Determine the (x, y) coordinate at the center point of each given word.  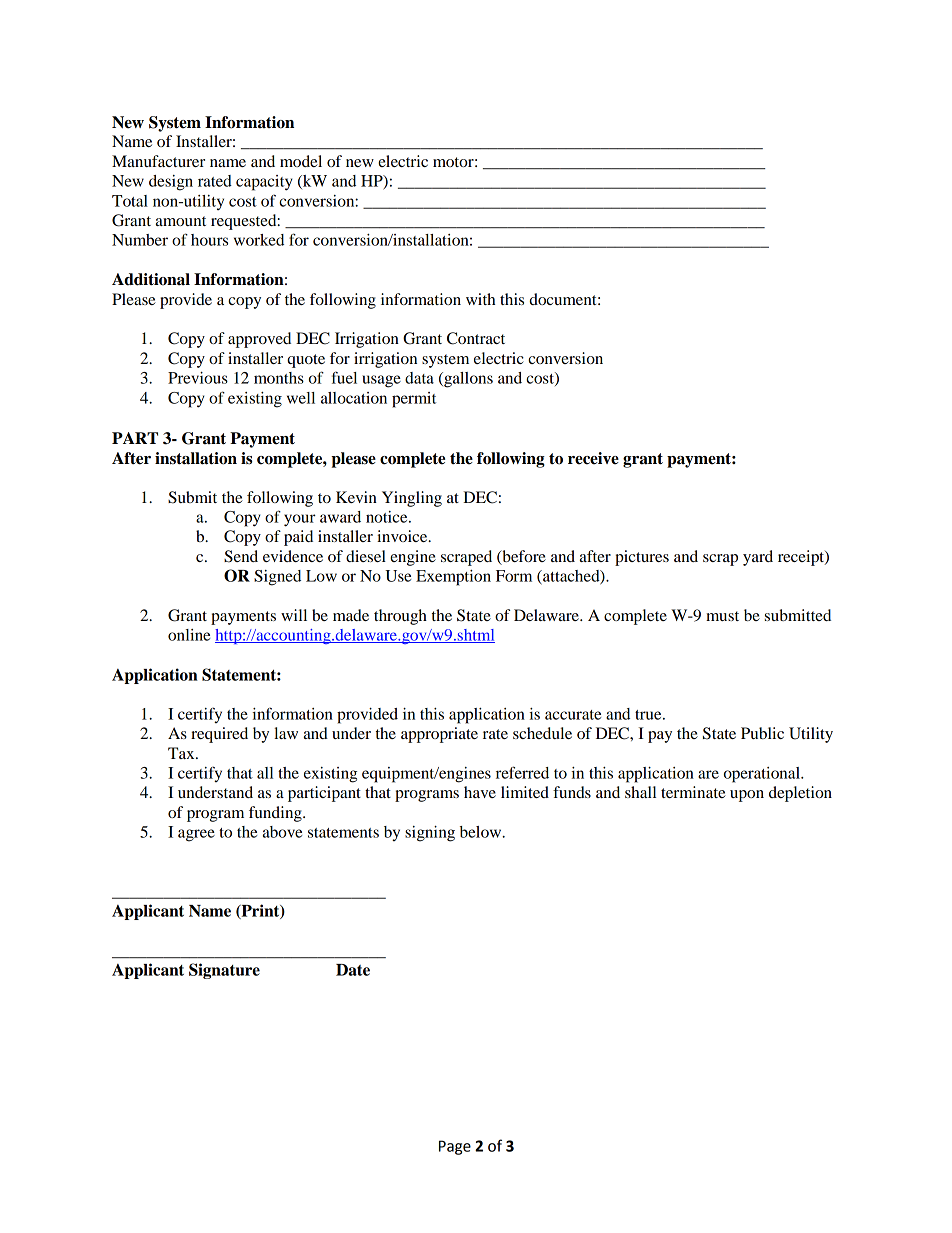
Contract (476, 338)
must (722, 616)
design (171, 183)
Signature (224, 971)
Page (455, 1147)
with (480, 299)
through (400, 617)
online (189, 635)
